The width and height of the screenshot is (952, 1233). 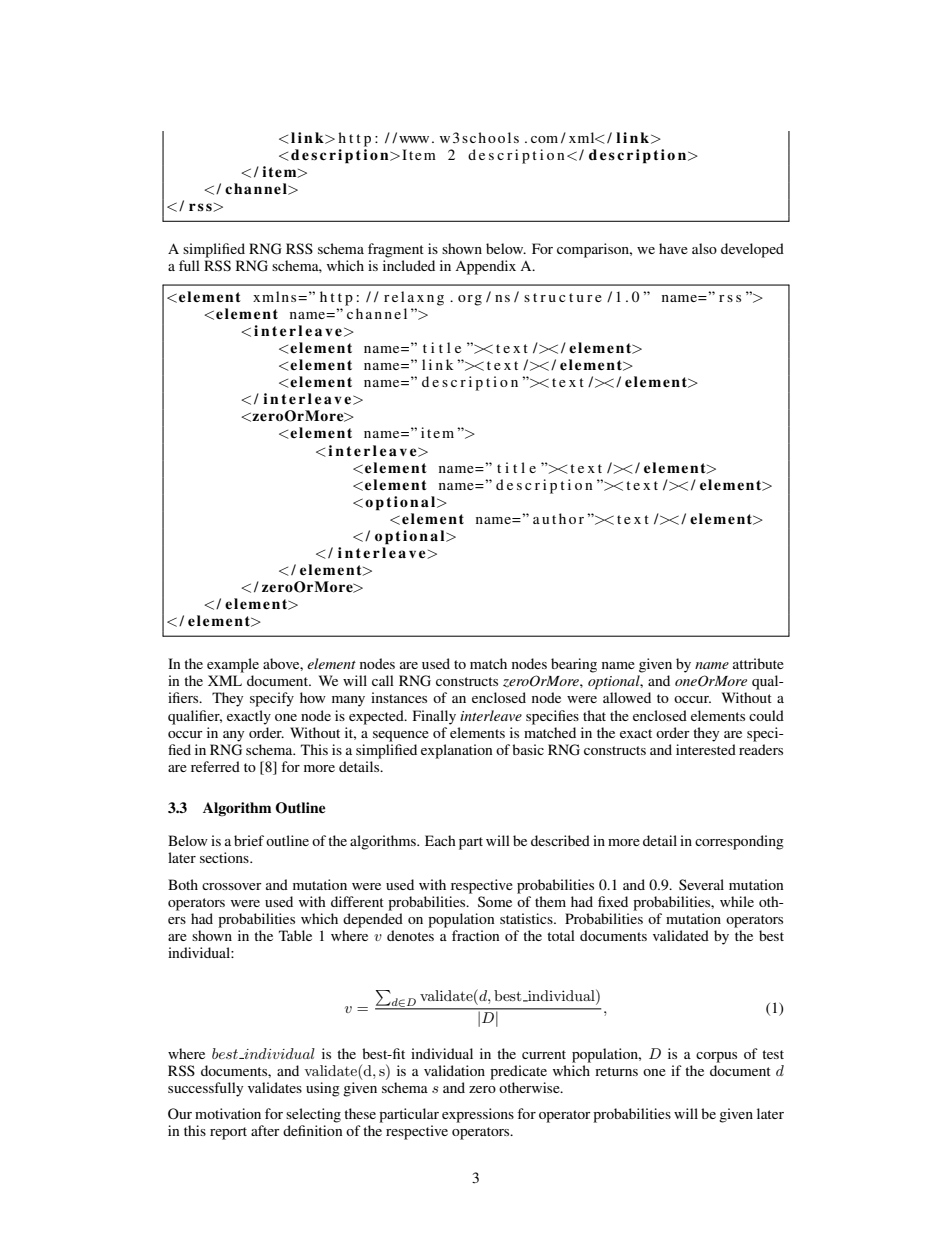 What do you see at coordinates (673, 248) in the screenshot?
I see `have` at bounding box center [673, 248].
